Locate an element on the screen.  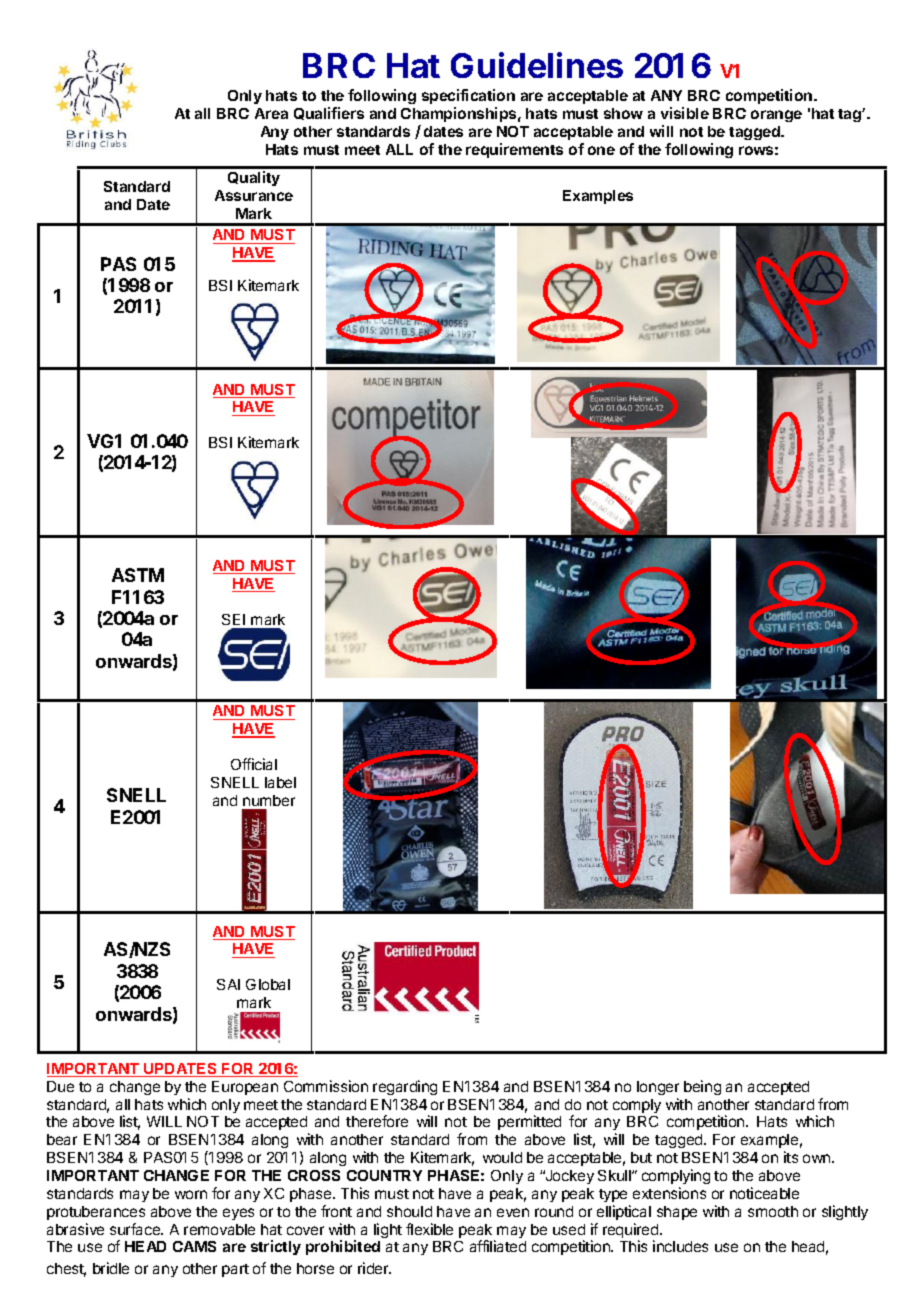
number is located at coordinates (269, 800).
